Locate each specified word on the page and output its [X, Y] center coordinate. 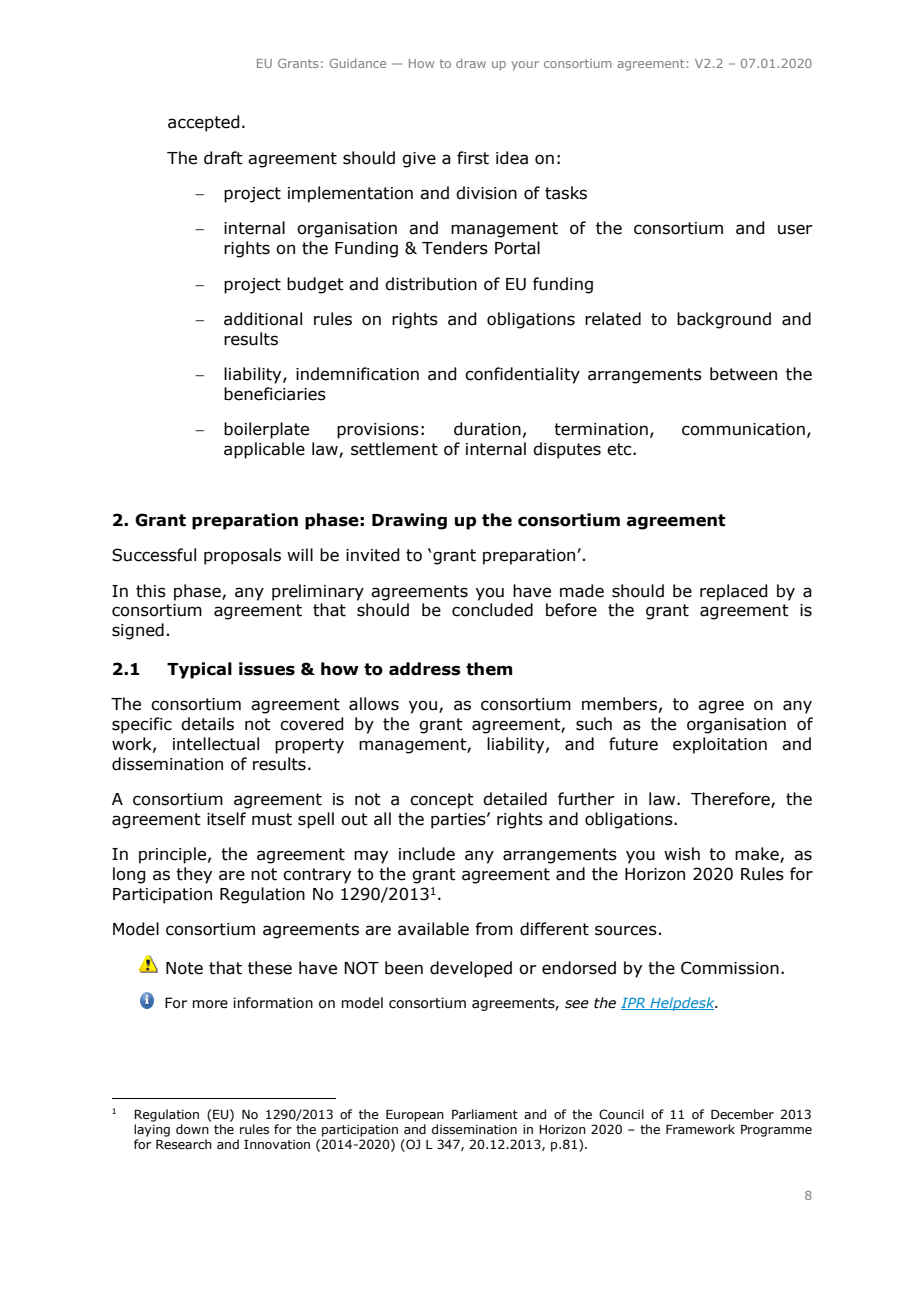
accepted [204, 123]
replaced [734, 592]
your [525, 66]
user [795, 229]
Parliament [485, 1114]
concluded [492, 610]
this [151, 591]
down [192, 1129]
